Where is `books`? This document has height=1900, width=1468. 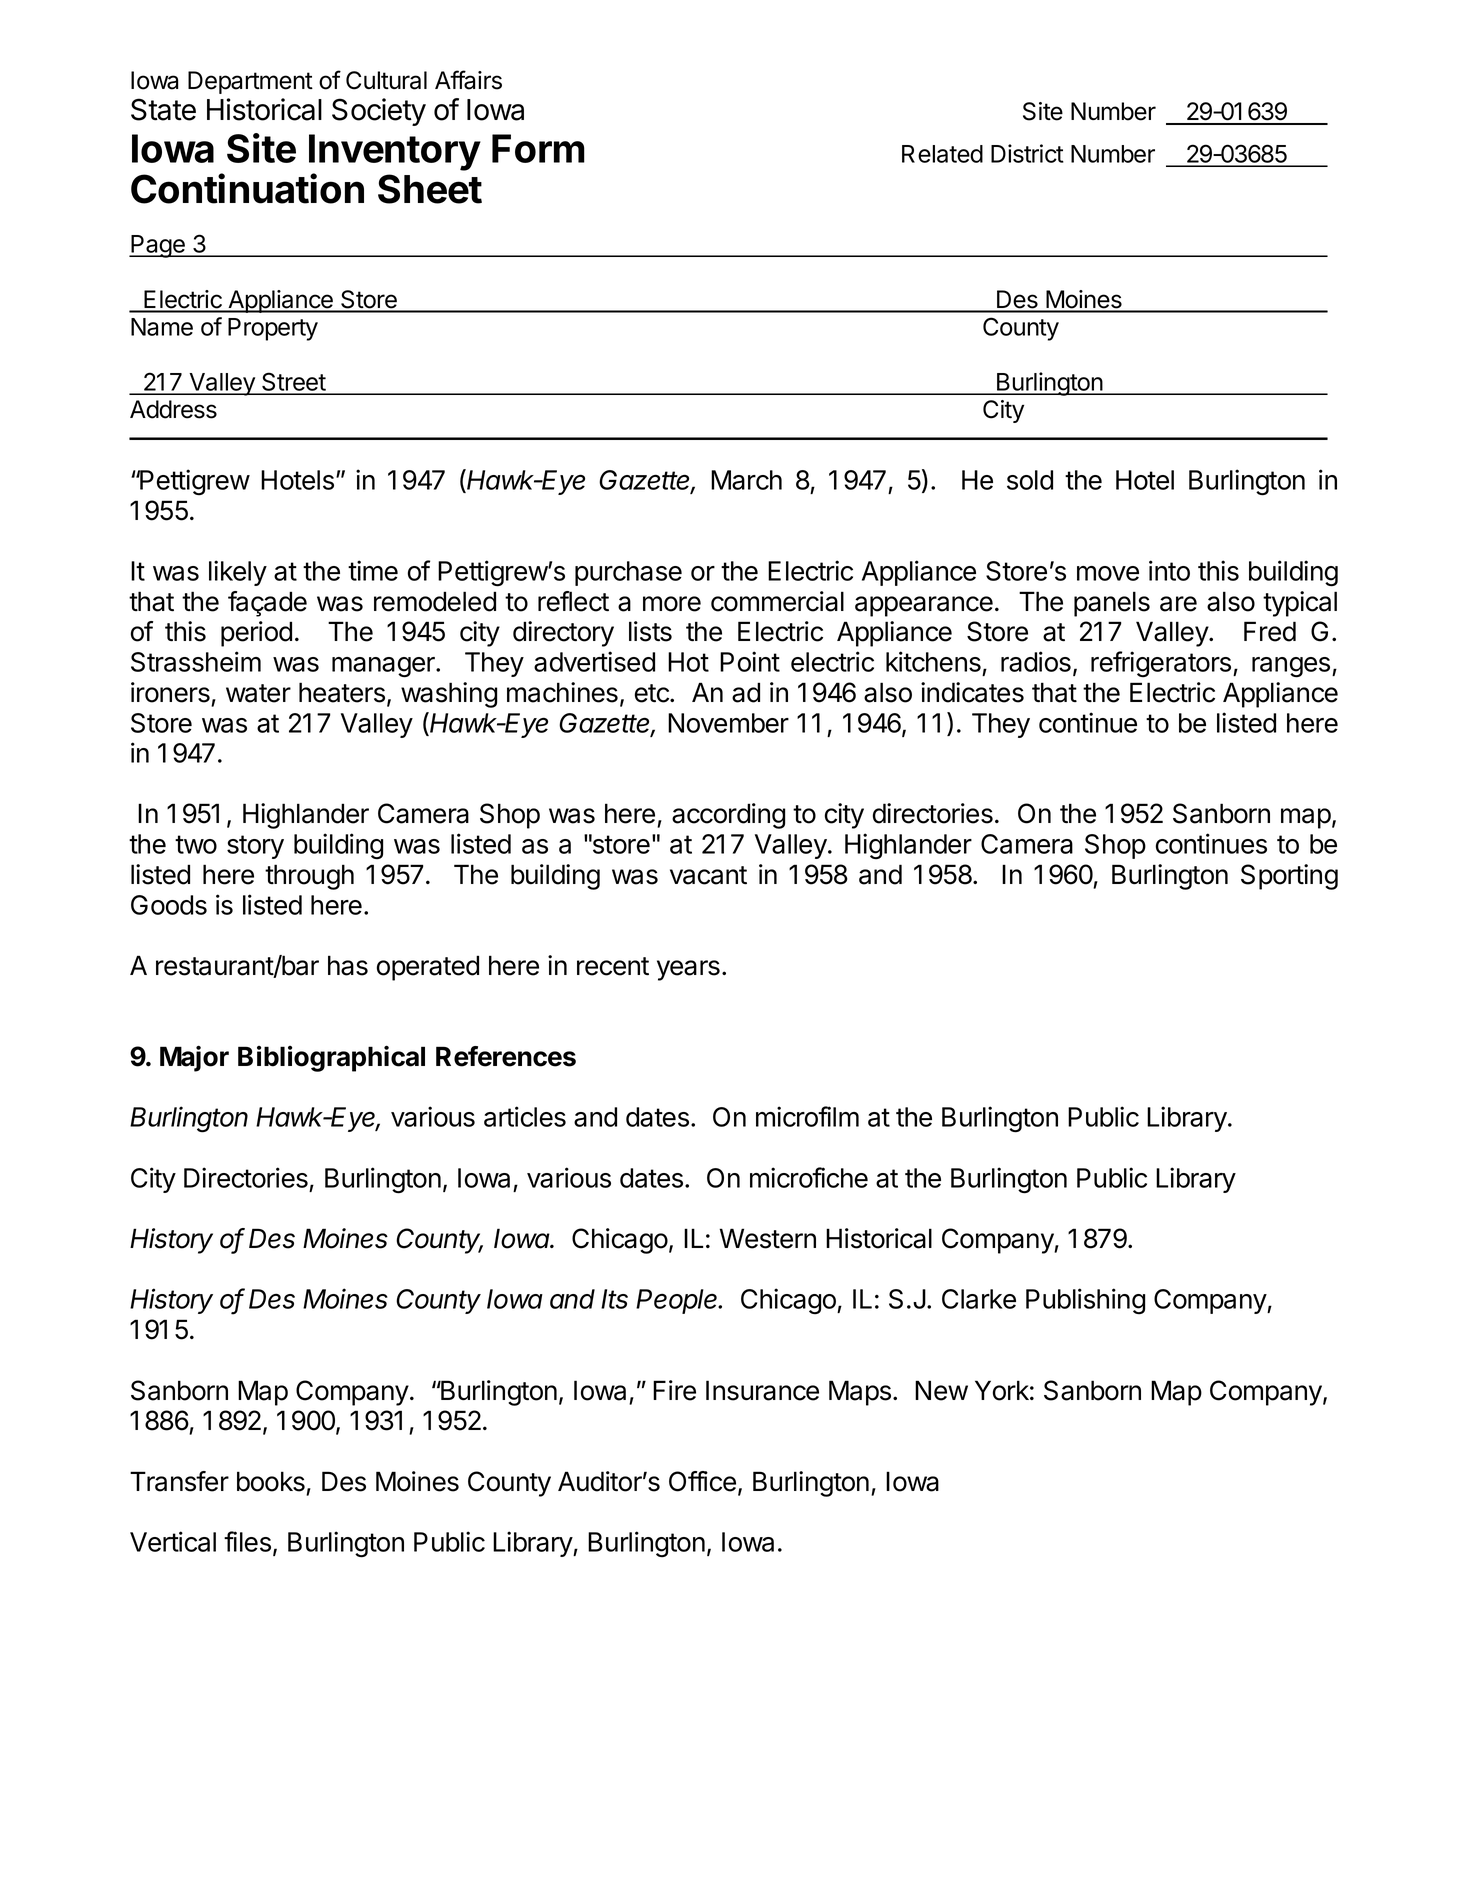
books is located at coordinates (271, 1481).
